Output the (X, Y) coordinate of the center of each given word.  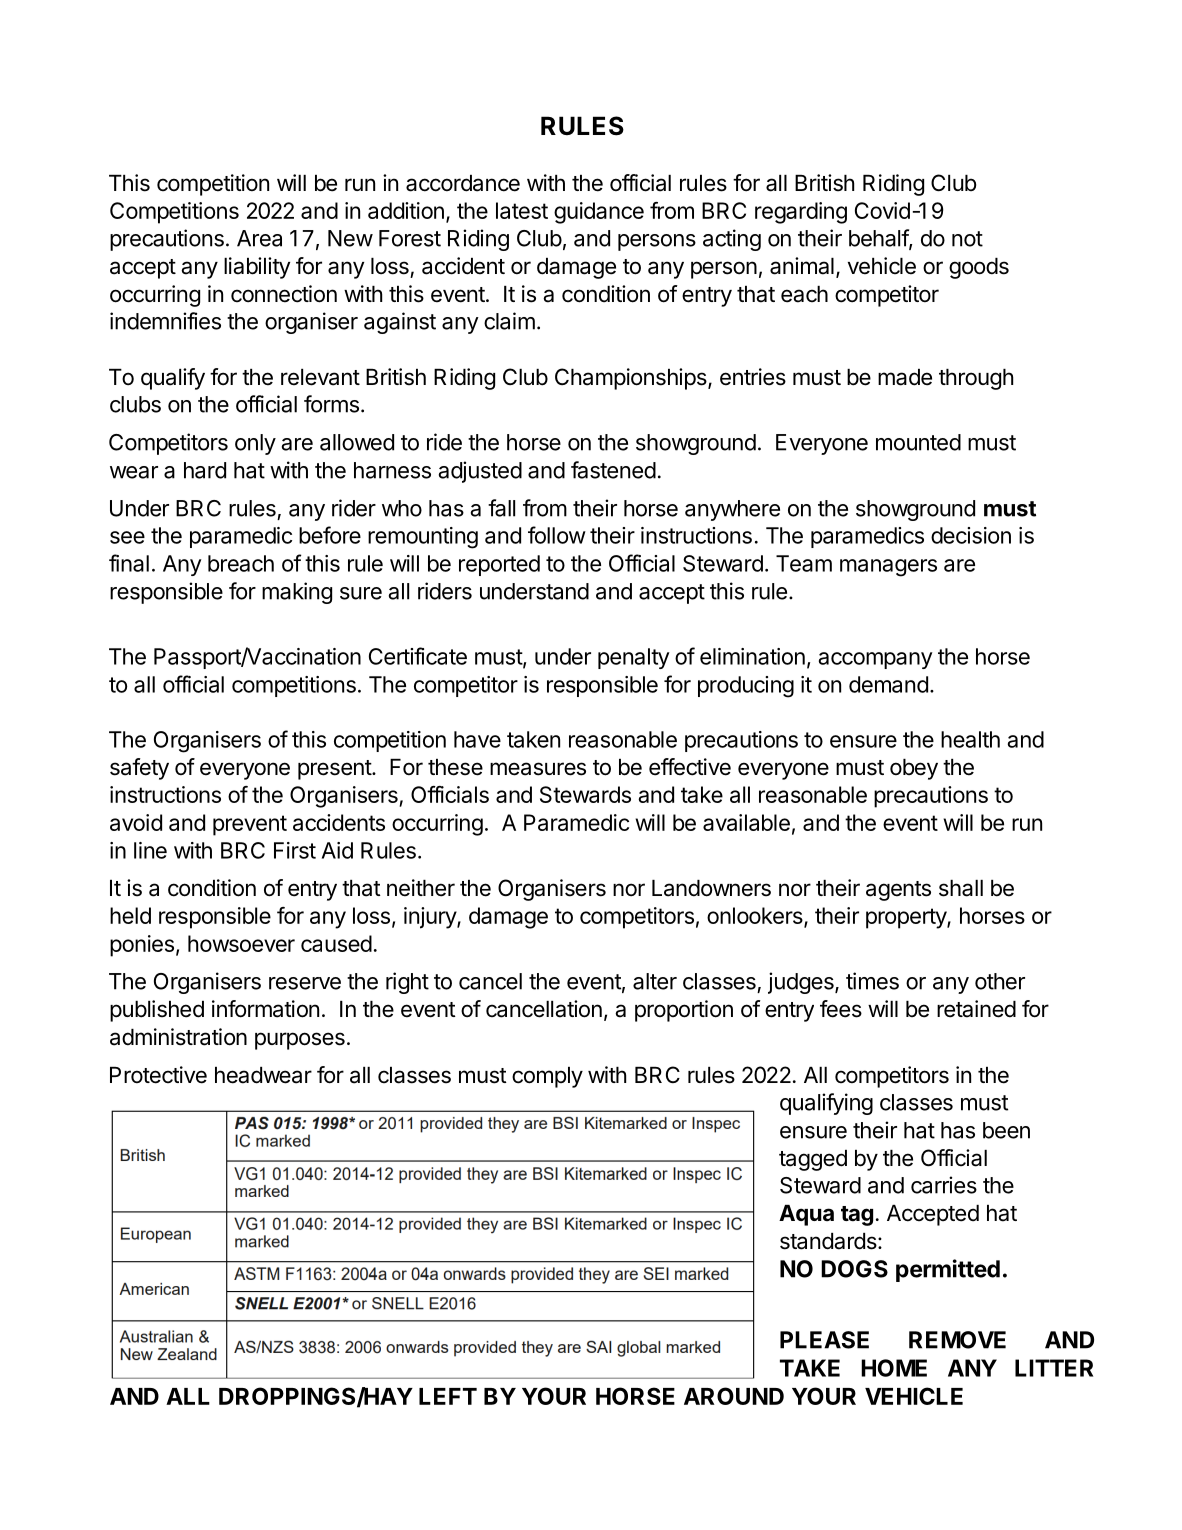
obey (914, 769)
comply (547, 1077)
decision (971, 535)
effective (690, 767)
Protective (158, 1075)
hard (205, 470)
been (1006, 1130)
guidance (599, 213)
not (967, 239)
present (335, 770)
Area (259, 238)
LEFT (448, 1396)
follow (557, 535)
